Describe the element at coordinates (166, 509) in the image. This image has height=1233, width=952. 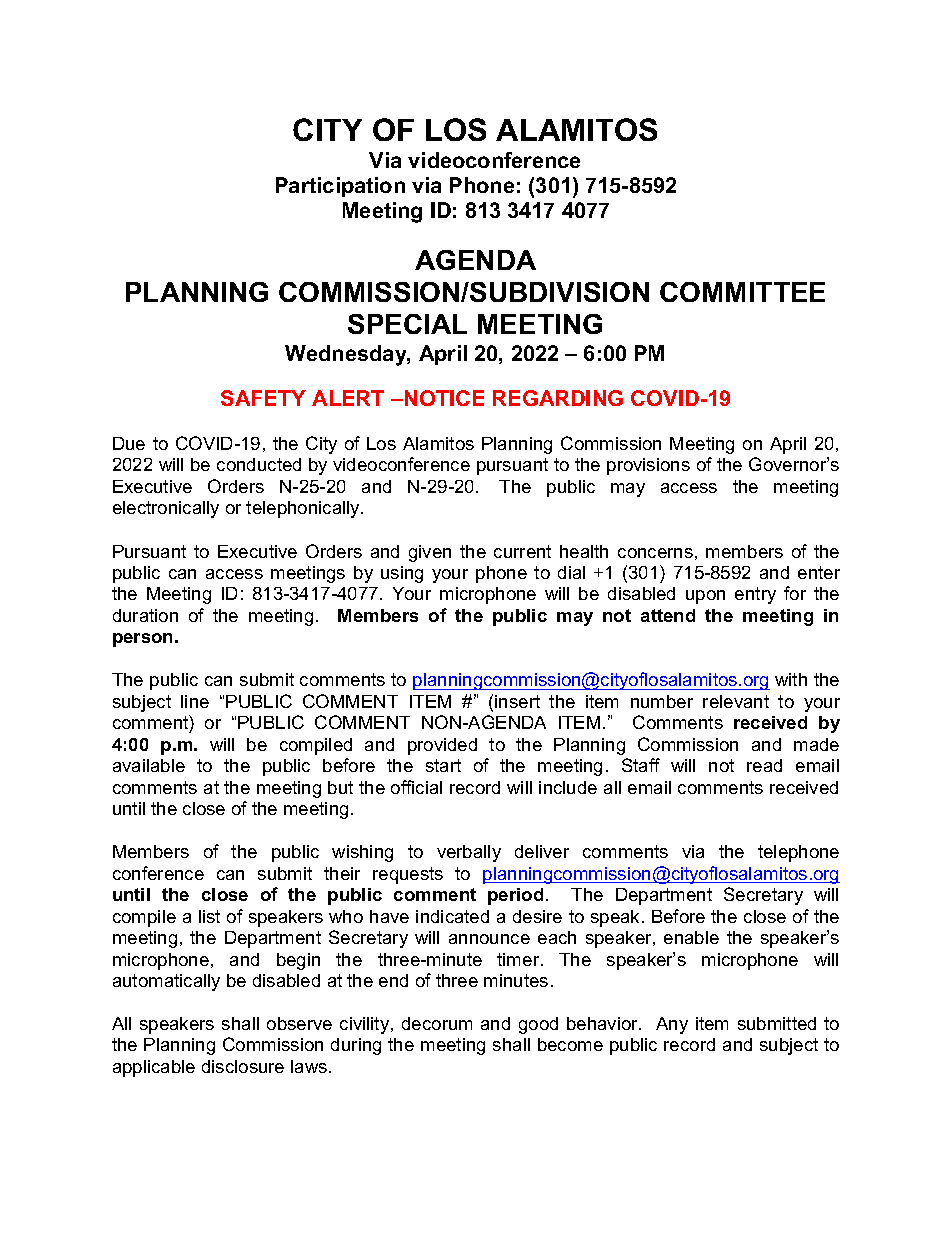
I see `electronically` at that location.
